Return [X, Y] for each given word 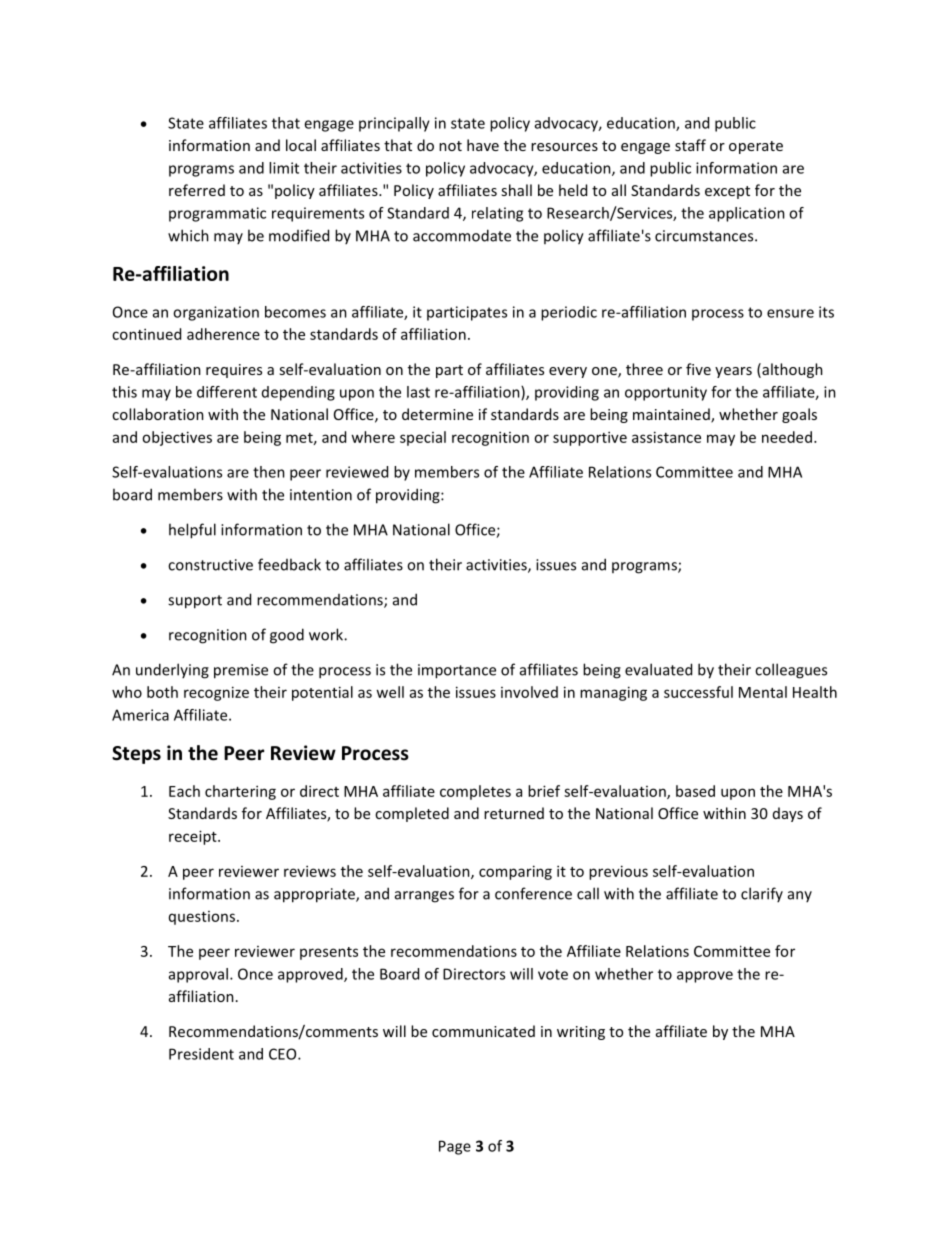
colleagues [791, 671]
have [483, 145]
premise [241, 671]
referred [197, 190]
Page [455, 1147]
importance [457, 671]
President [201, 1054]
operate [756, 147]
